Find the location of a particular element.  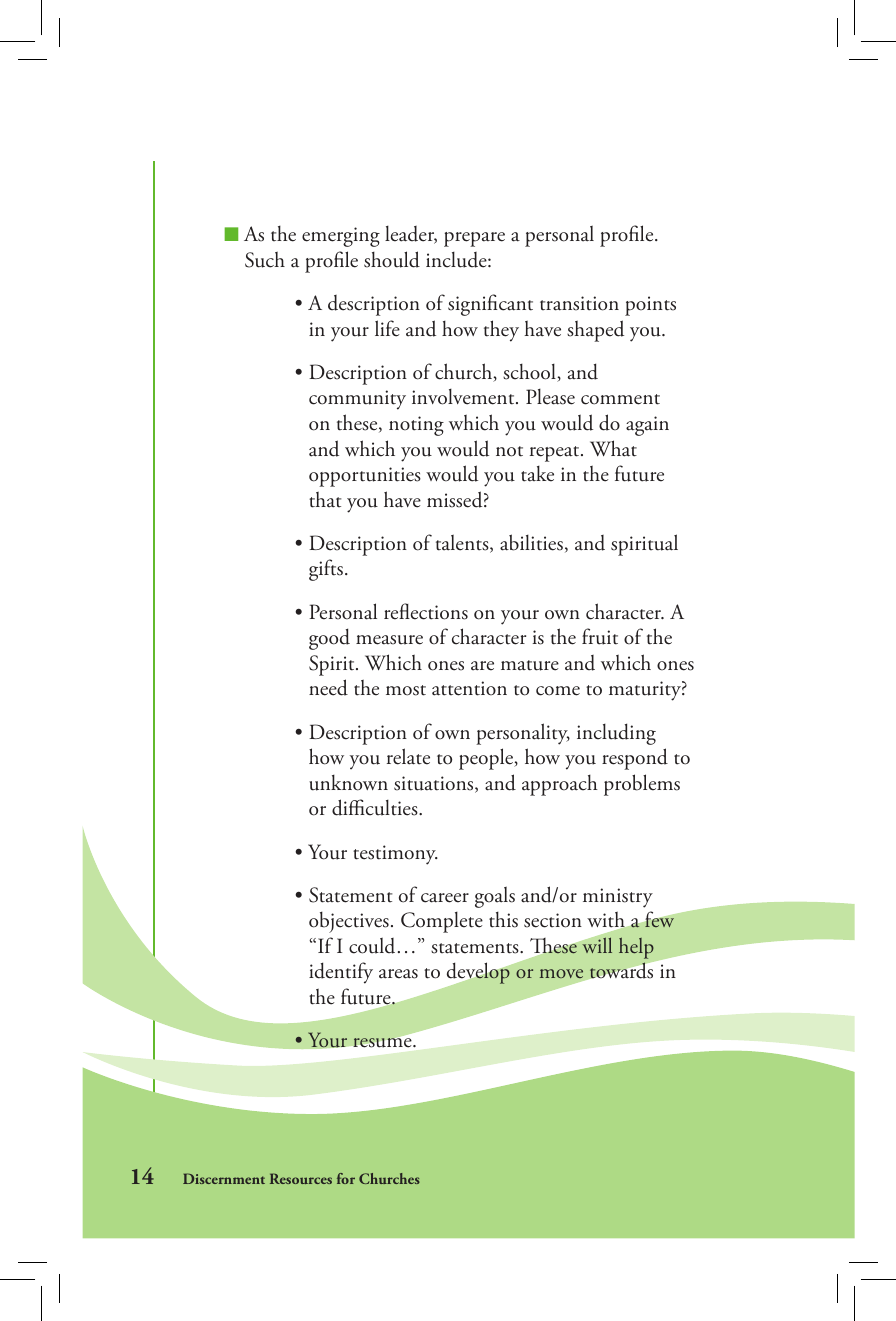

towards is located at coordinates (621, 970).
